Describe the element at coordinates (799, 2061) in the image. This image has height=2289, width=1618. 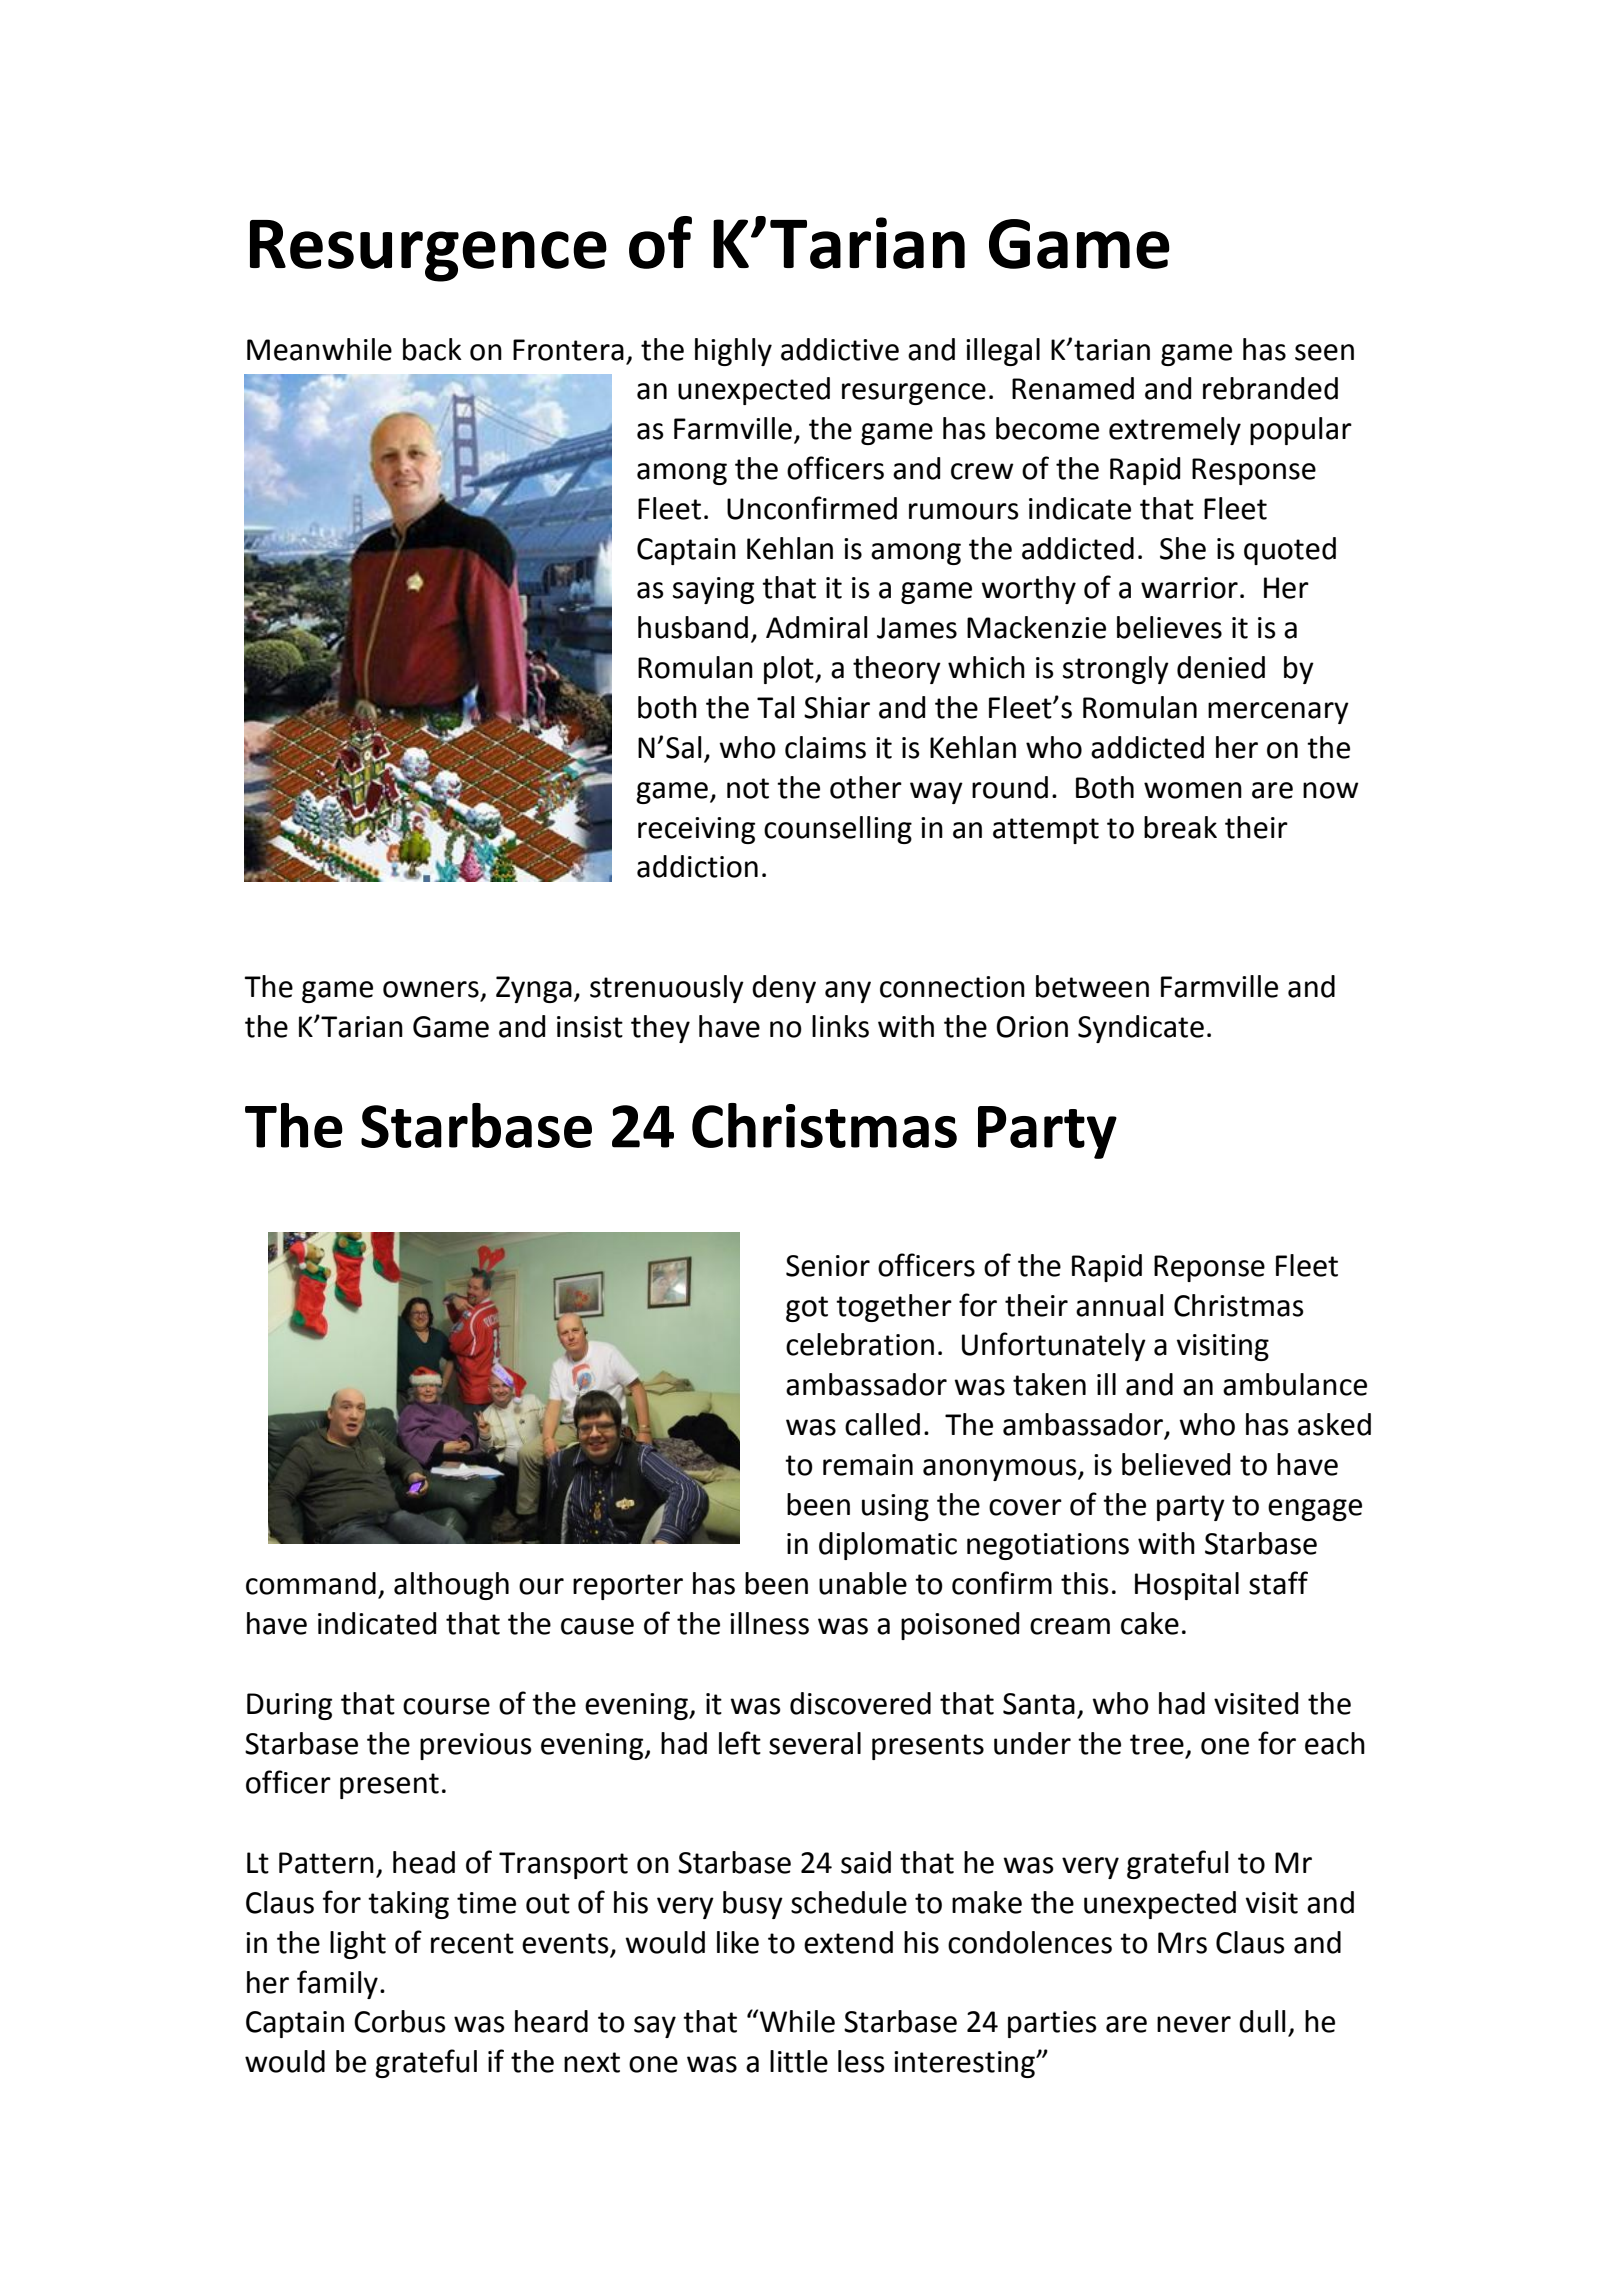
I see `little` at that location.
